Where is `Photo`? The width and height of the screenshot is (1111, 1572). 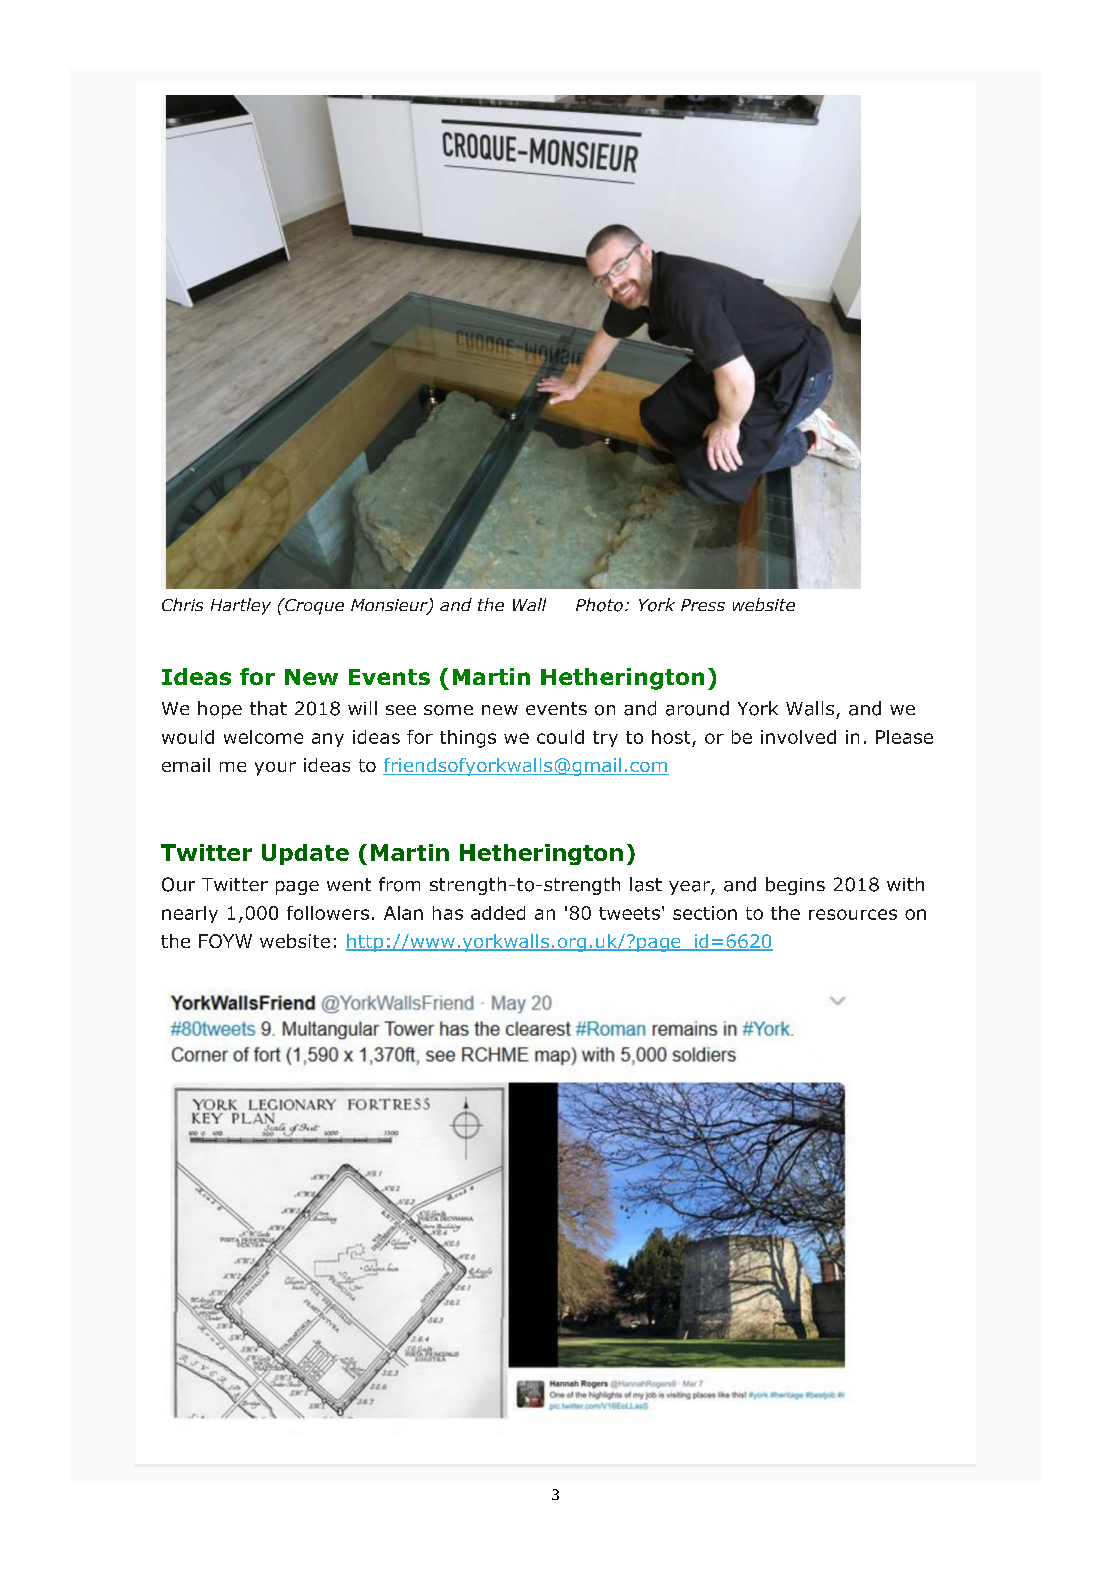 Photo is located at coordinates (599, 605).
